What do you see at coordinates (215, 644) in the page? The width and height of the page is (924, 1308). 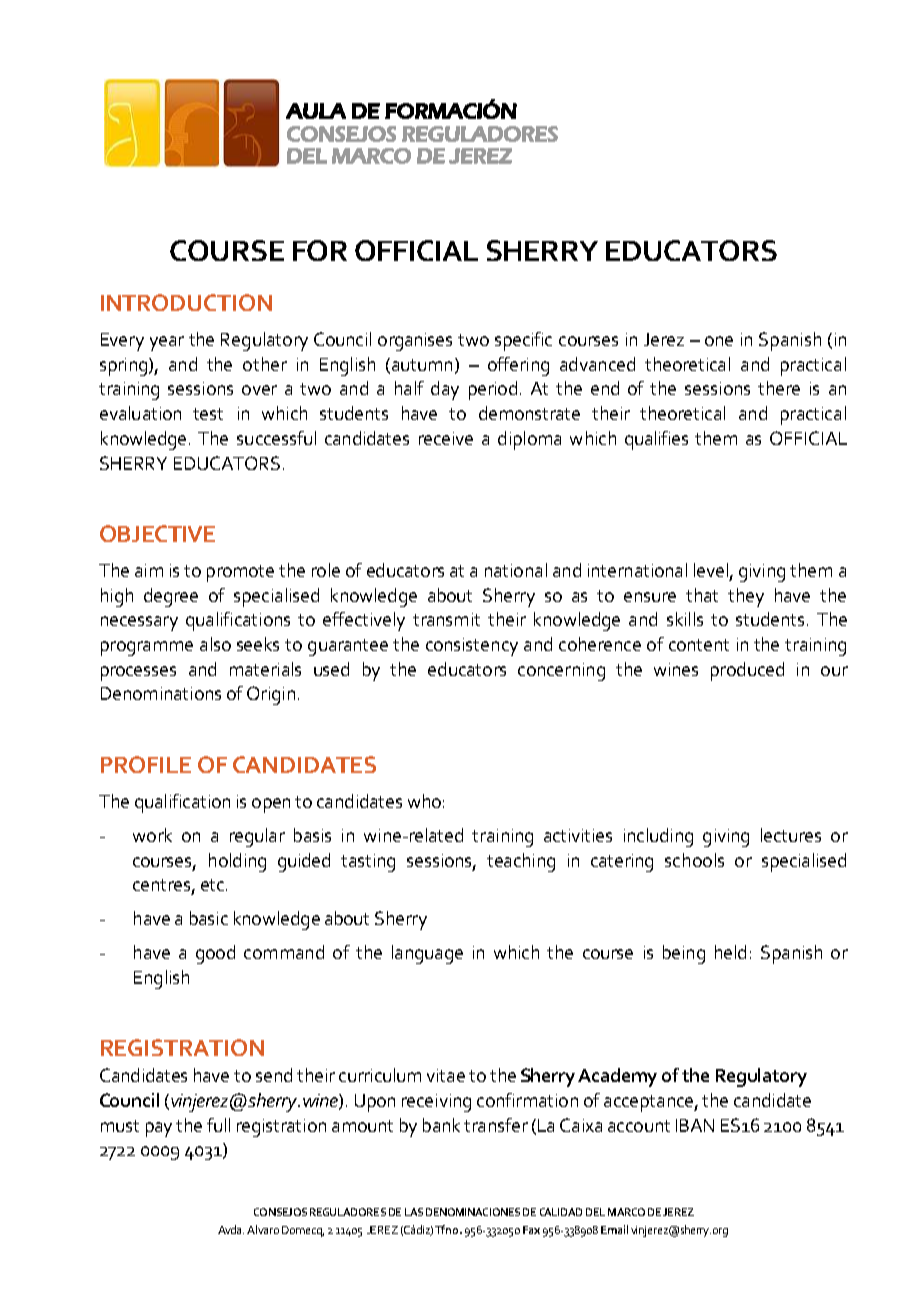 I see `also` at bounding box center [215, 644].
